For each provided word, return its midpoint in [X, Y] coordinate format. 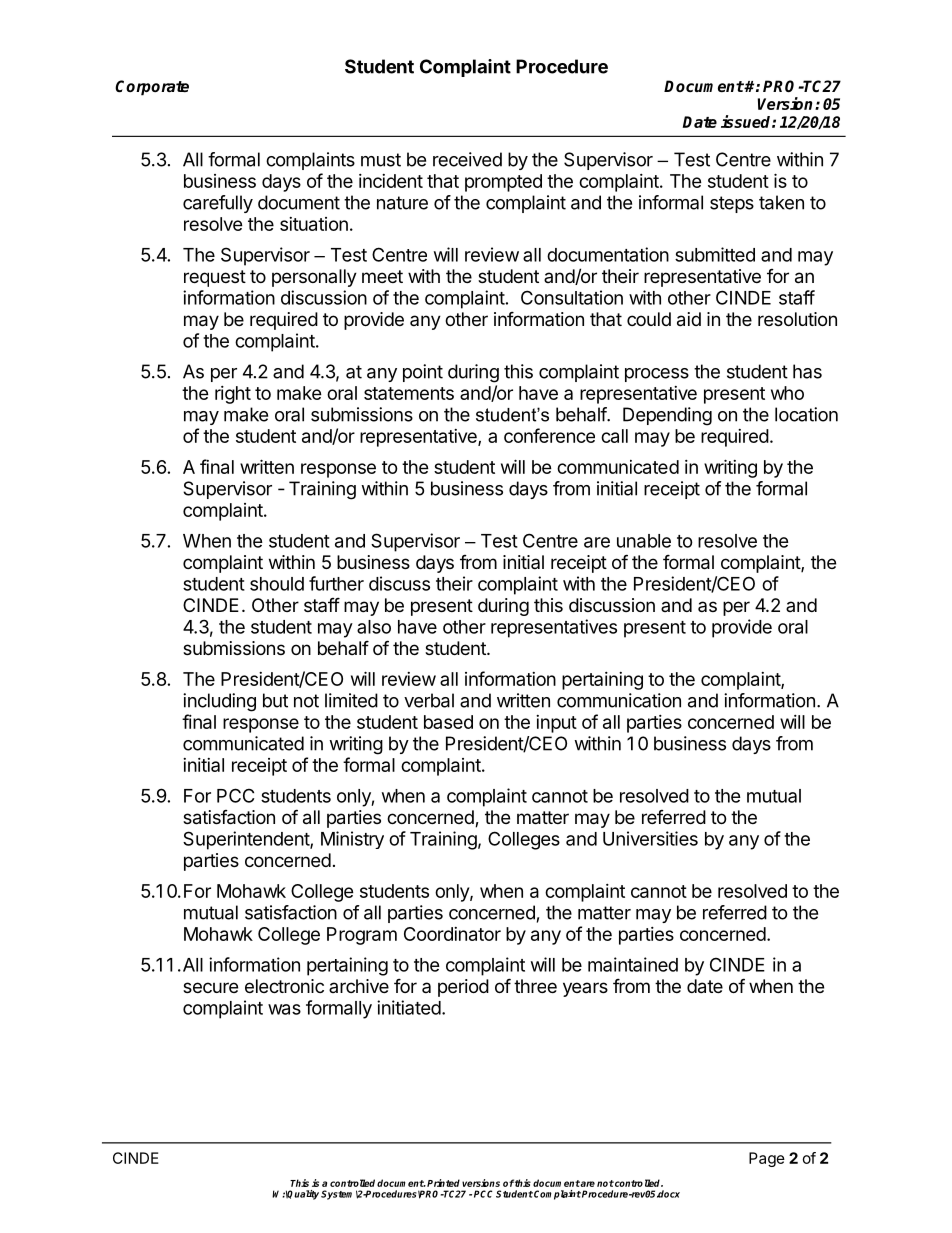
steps [732, 204]
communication [619, 700]
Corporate [152, 88]
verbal [429, 700]
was [284, 1009]
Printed [443, 1183]
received [467, 159]
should [277, 584]
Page [767, 1159]
